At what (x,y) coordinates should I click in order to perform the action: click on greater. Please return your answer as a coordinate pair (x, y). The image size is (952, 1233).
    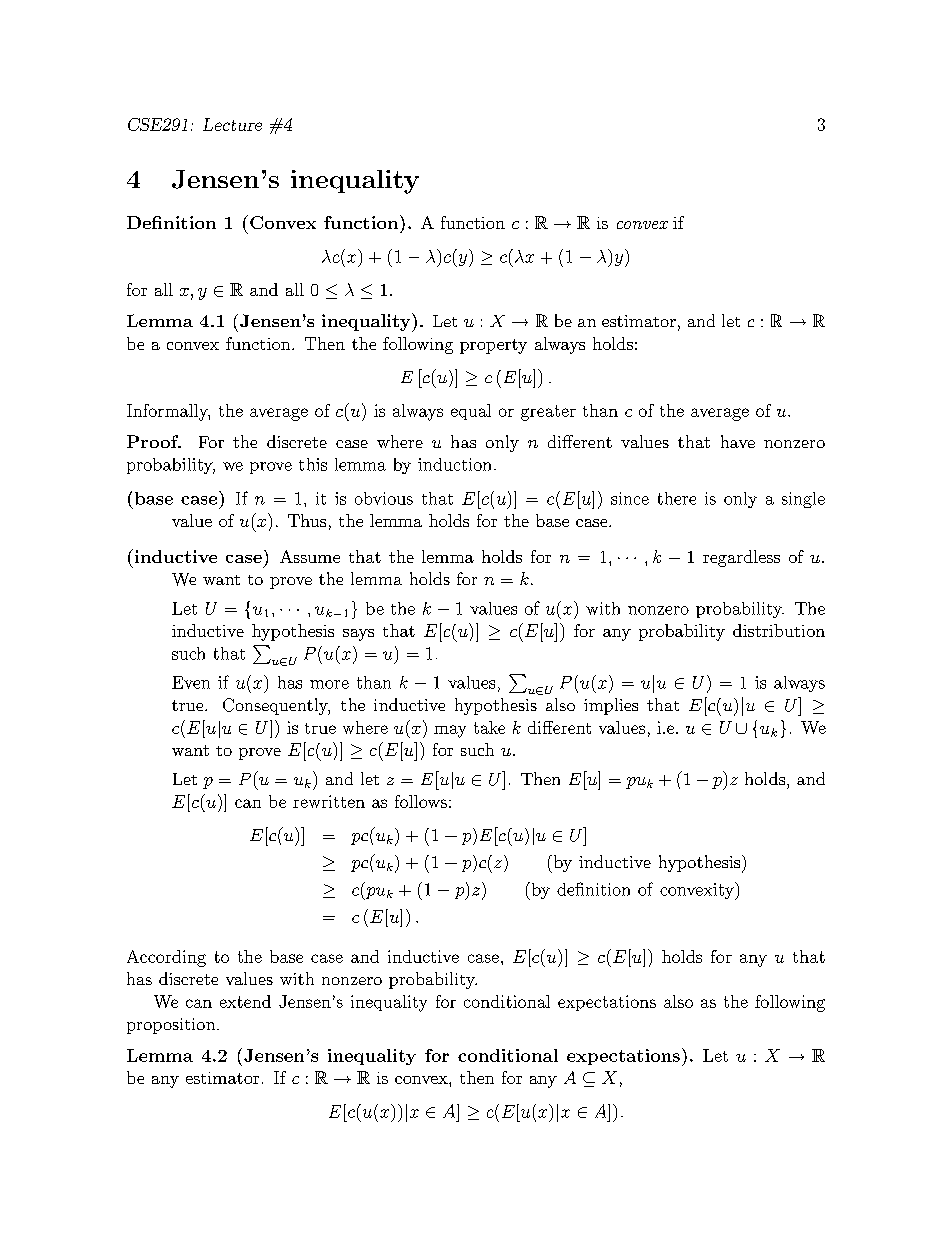
    Looking at the image, I should click on (548, 413).
